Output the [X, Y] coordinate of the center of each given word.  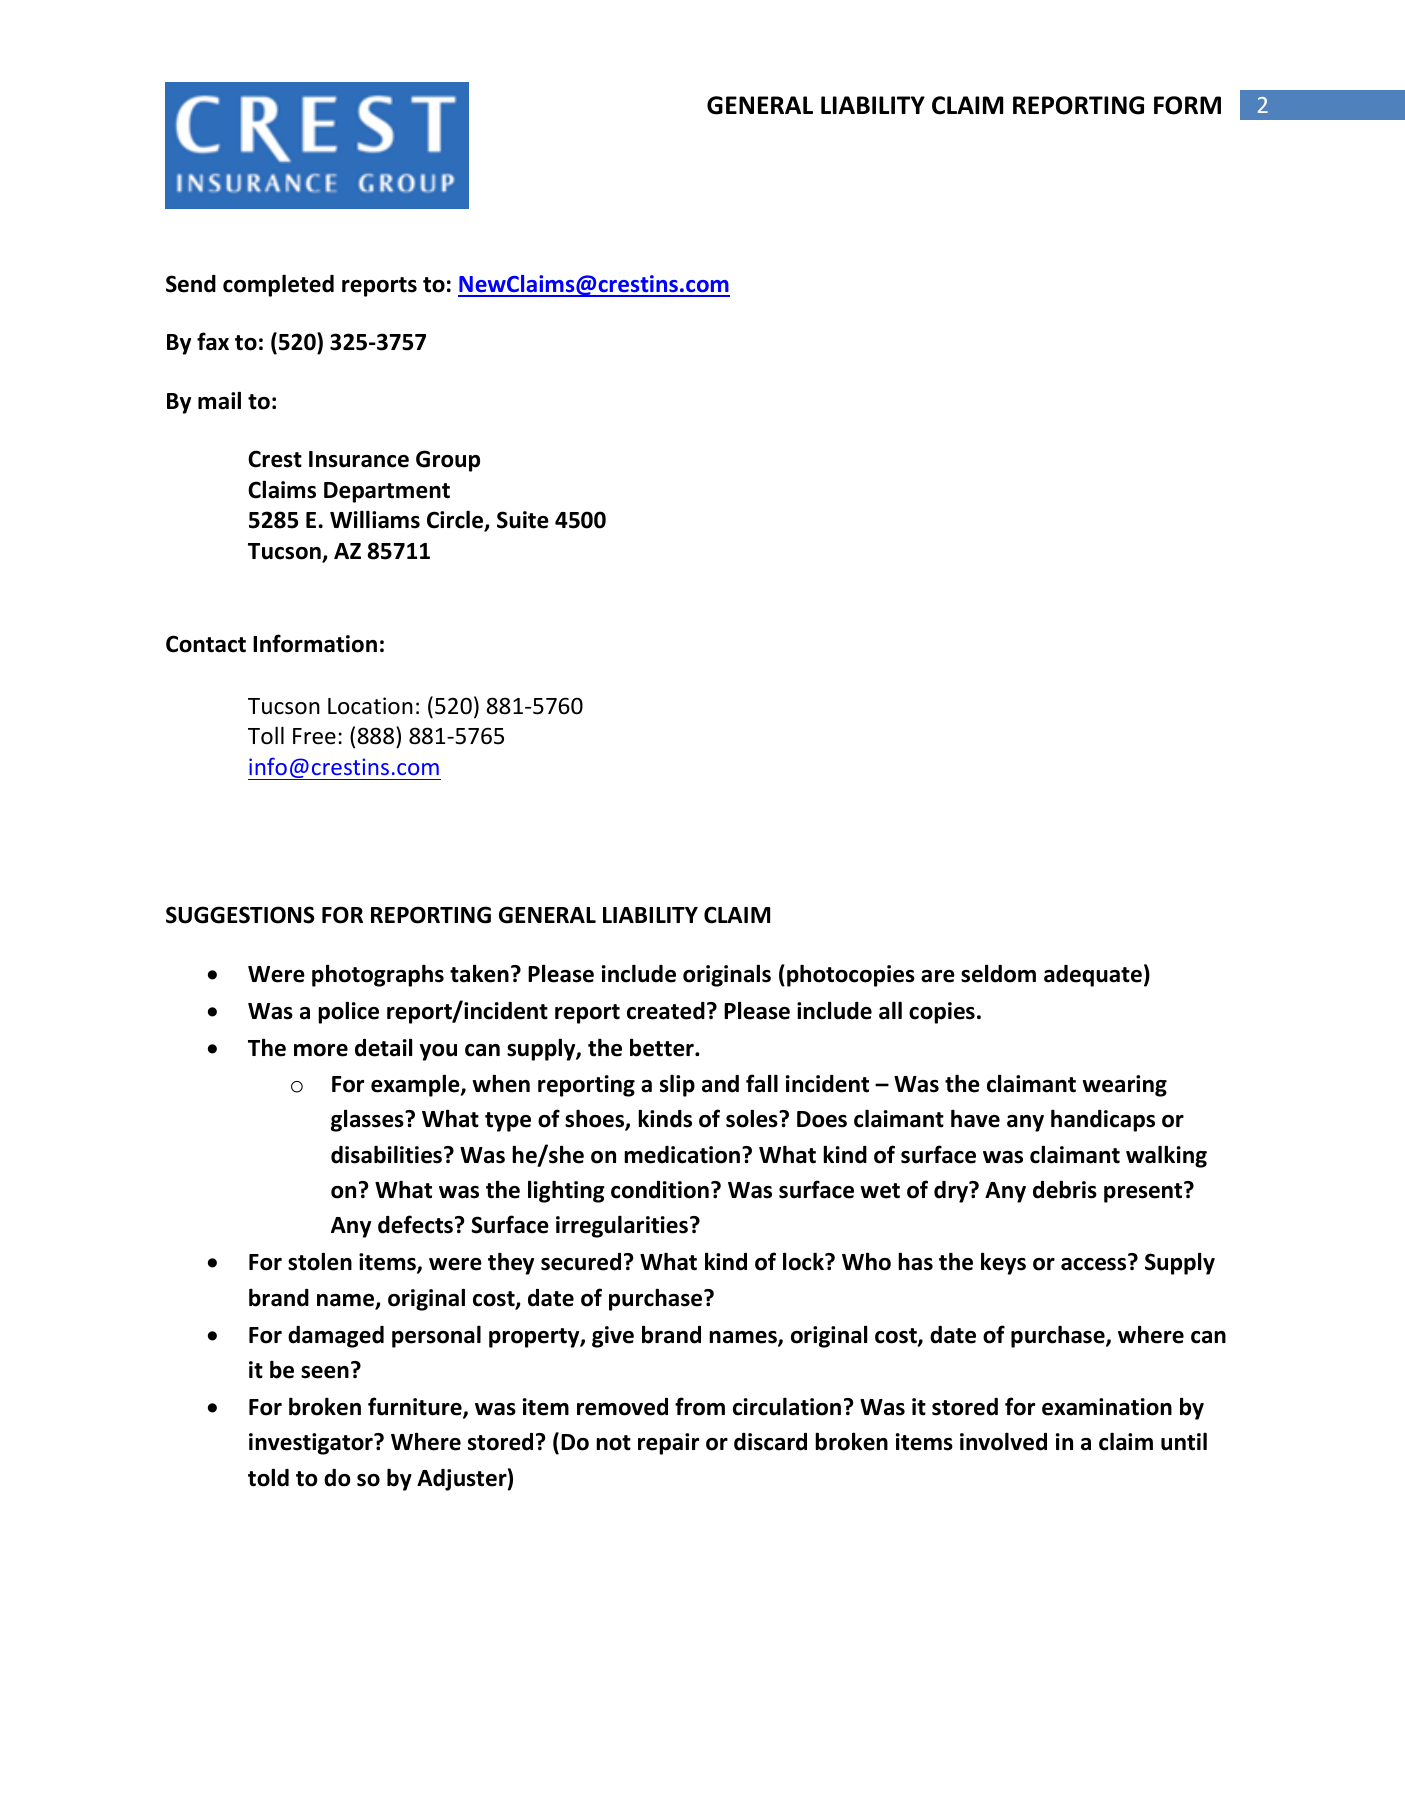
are [938, 976]
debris [1065, 1189]
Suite [523, 520]
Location [370, 706]
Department [387, 492]
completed [278, 285]
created [666, 1011]
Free [314, 736]
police [348, 1012]
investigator [312, 1444]
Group [448, 461]
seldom [998, 973]
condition [660, 1190]
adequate [1093, 976]
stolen [320, 1261]
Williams [375, 519]
